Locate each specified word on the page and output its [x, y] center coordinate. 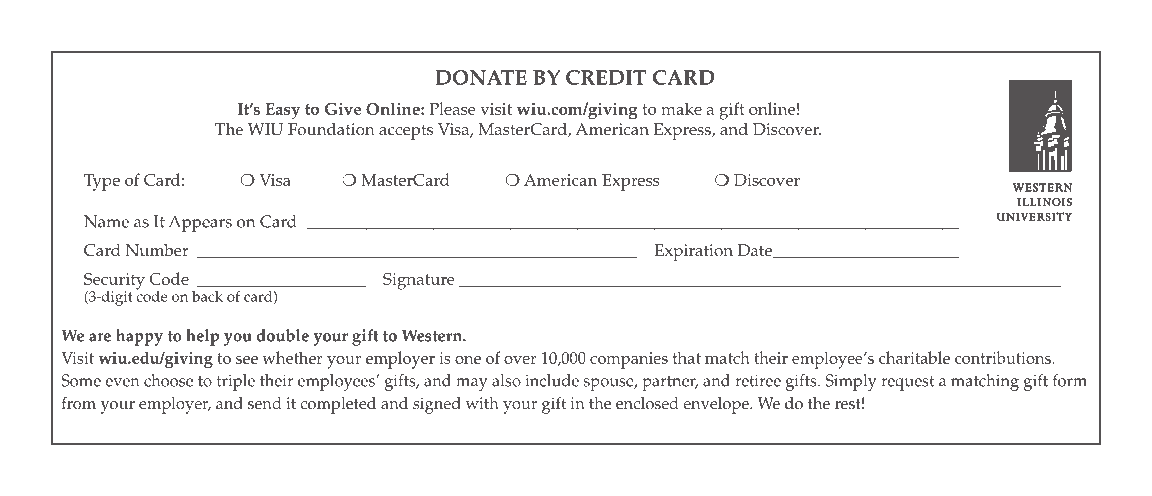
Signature [419, 281]
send [265, 403]
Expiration [693, 252]
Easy [282, 111]
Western [433, 335]
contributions [1004, 357]
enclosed [647, 403]
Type [102, 182]
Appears [200, 223]
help [202, 337]
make [681, 108]
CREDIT [606, 77]
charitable [914, 357]
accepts [406, 132]
